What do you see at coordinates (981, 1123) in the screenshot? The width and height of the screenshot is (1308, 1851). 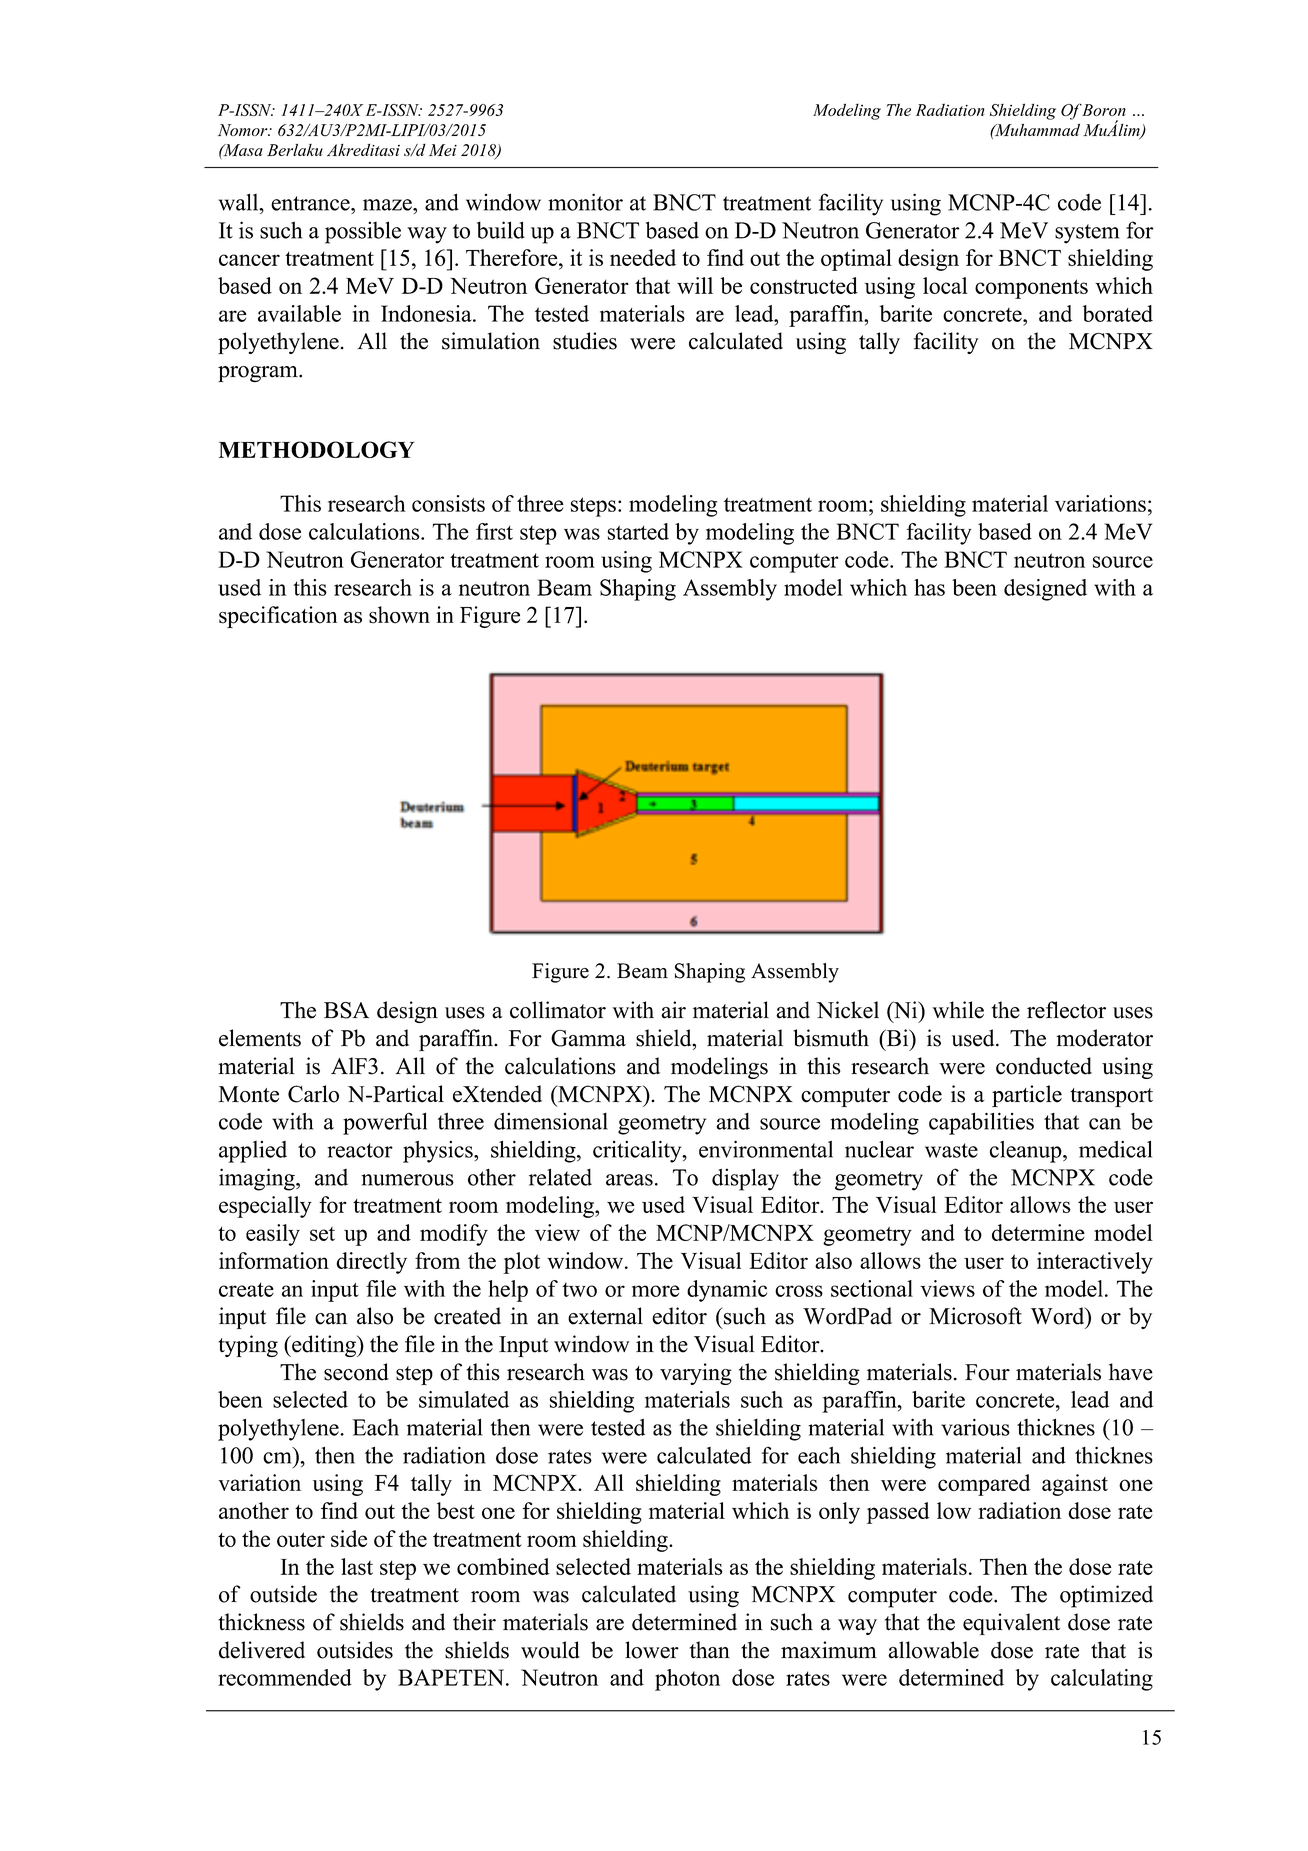 I see `capabilities` at bounding box center [981, 1123].
